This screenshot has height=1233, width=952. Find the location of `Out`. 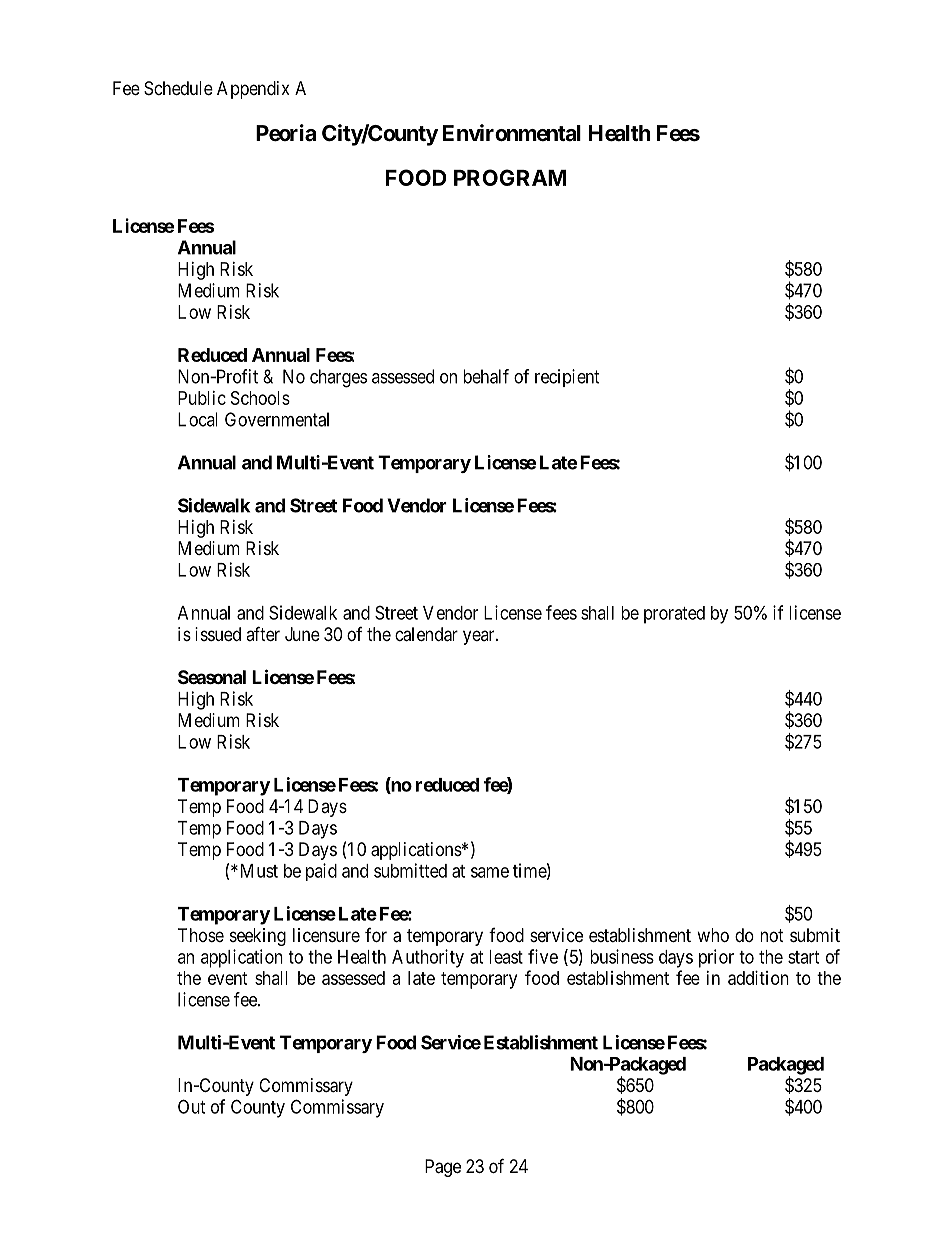

Out is located at coordinates (191, 1106).
